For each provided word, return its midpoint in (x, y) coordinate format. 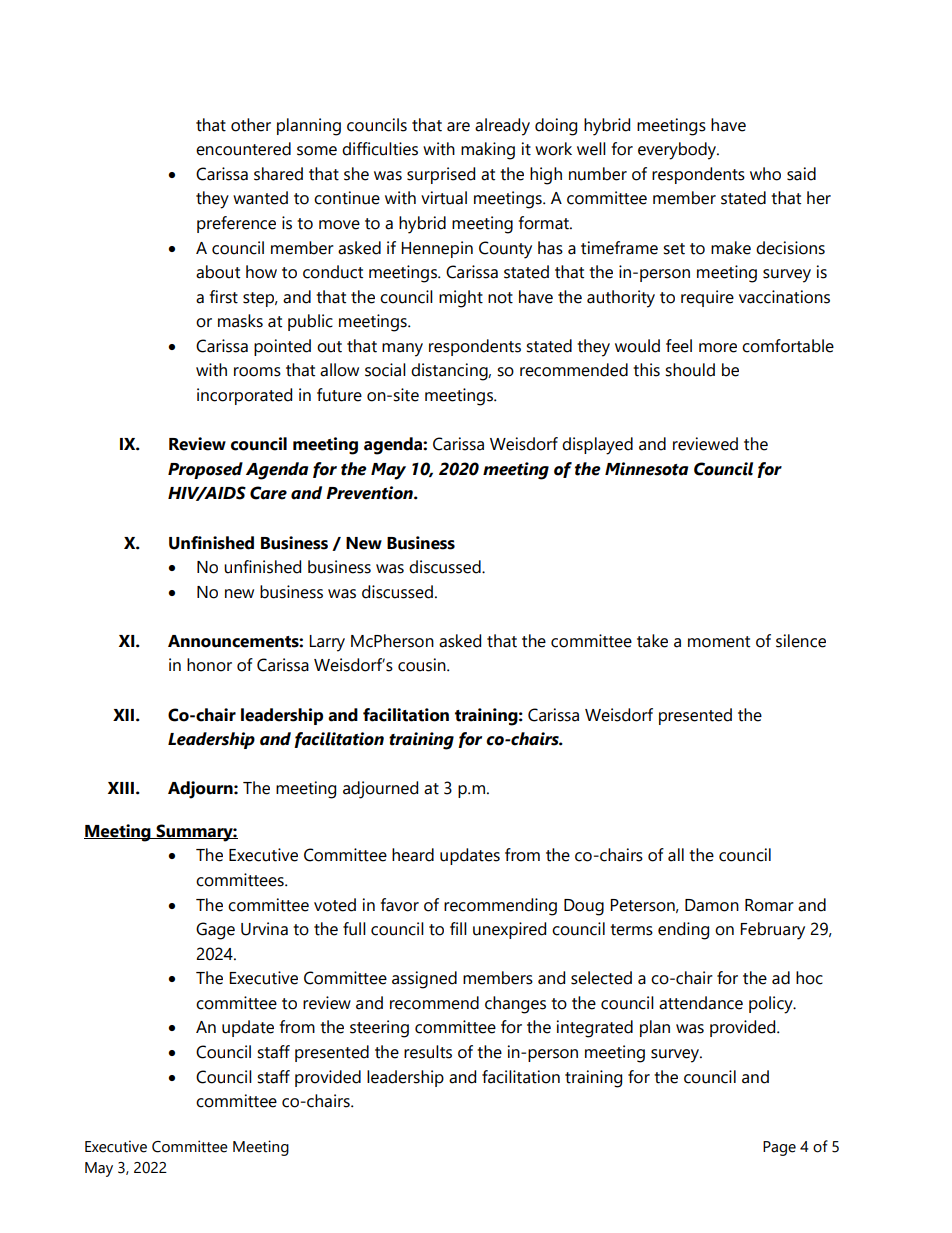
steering (379, 1029)
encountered (243, 149)
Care (268, 493)
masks (240, 321)
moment (719, 642)
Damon (712, 905)
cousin (423, 665)
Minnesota (646, 469)
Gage (215, 931)
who (765, 174)
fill (458, 928)
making (488, 151)
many (402, 350)
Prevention (370, 493)
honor (209, 665)
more (718, 348)
